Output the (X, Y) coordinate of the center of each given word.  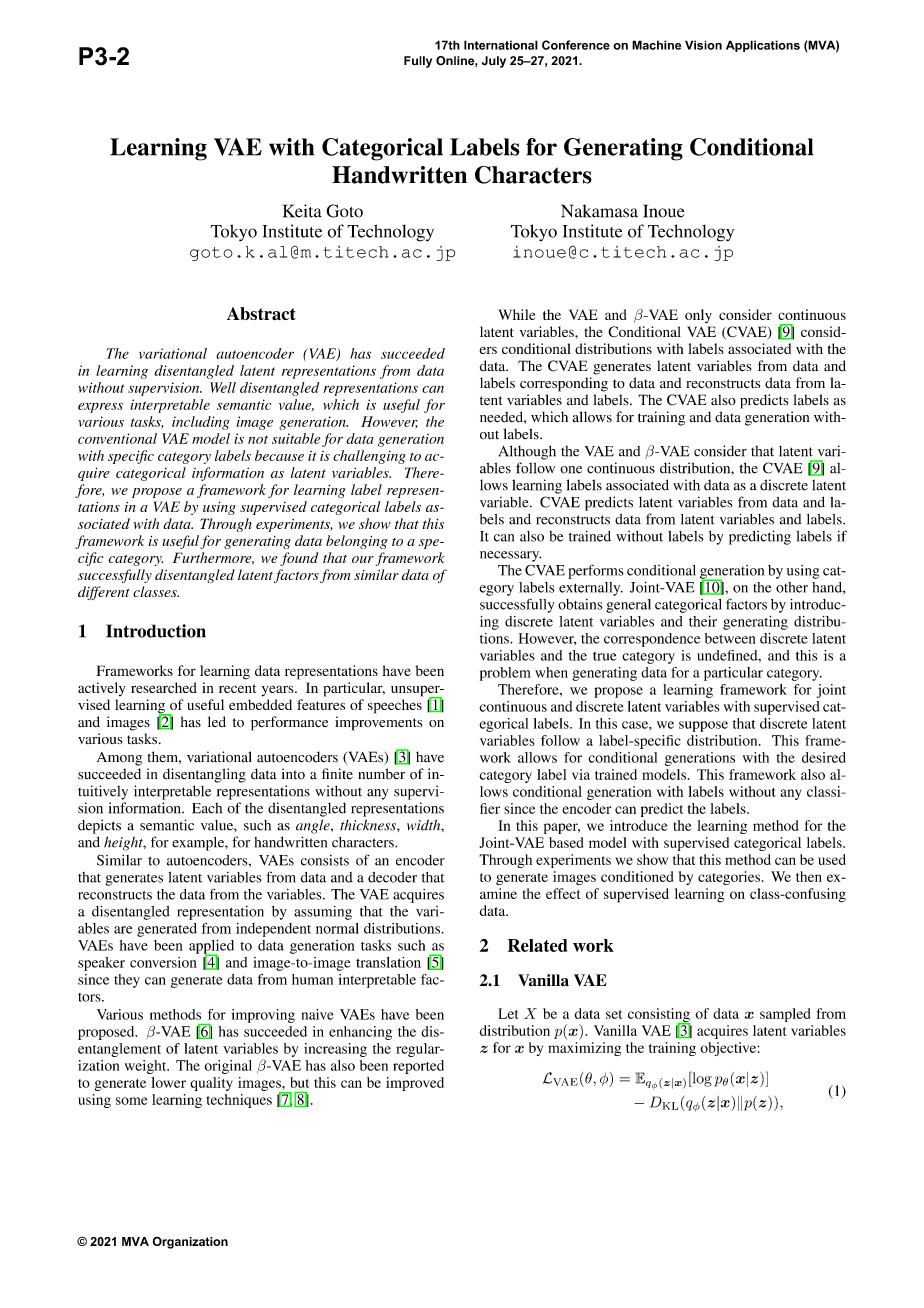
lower (168, 1082)
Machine (656, 45)
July (494, 62)
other (792, 587)
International (501, 45)
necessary (511, 556)
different (104, 593)
